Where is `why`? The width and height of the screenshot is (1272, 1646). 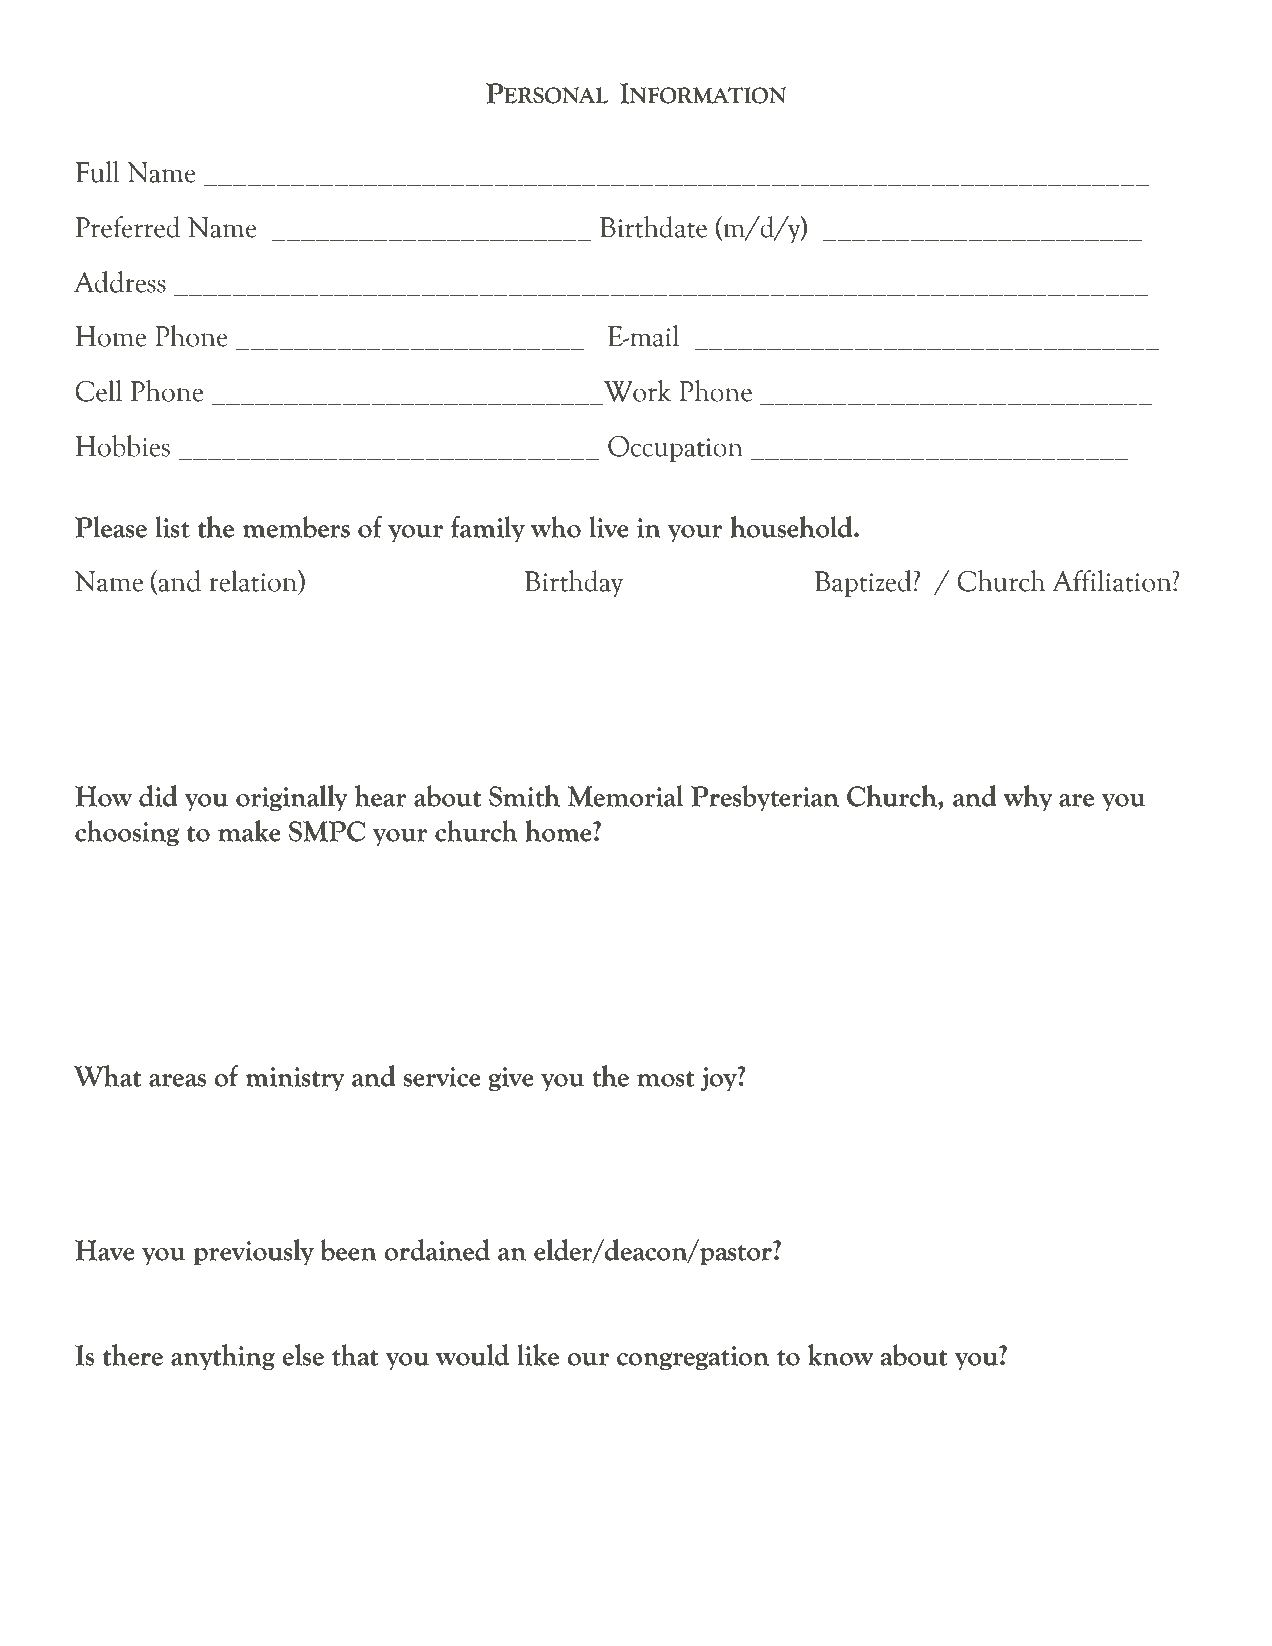
why is located at coordinates (1028, 798).
